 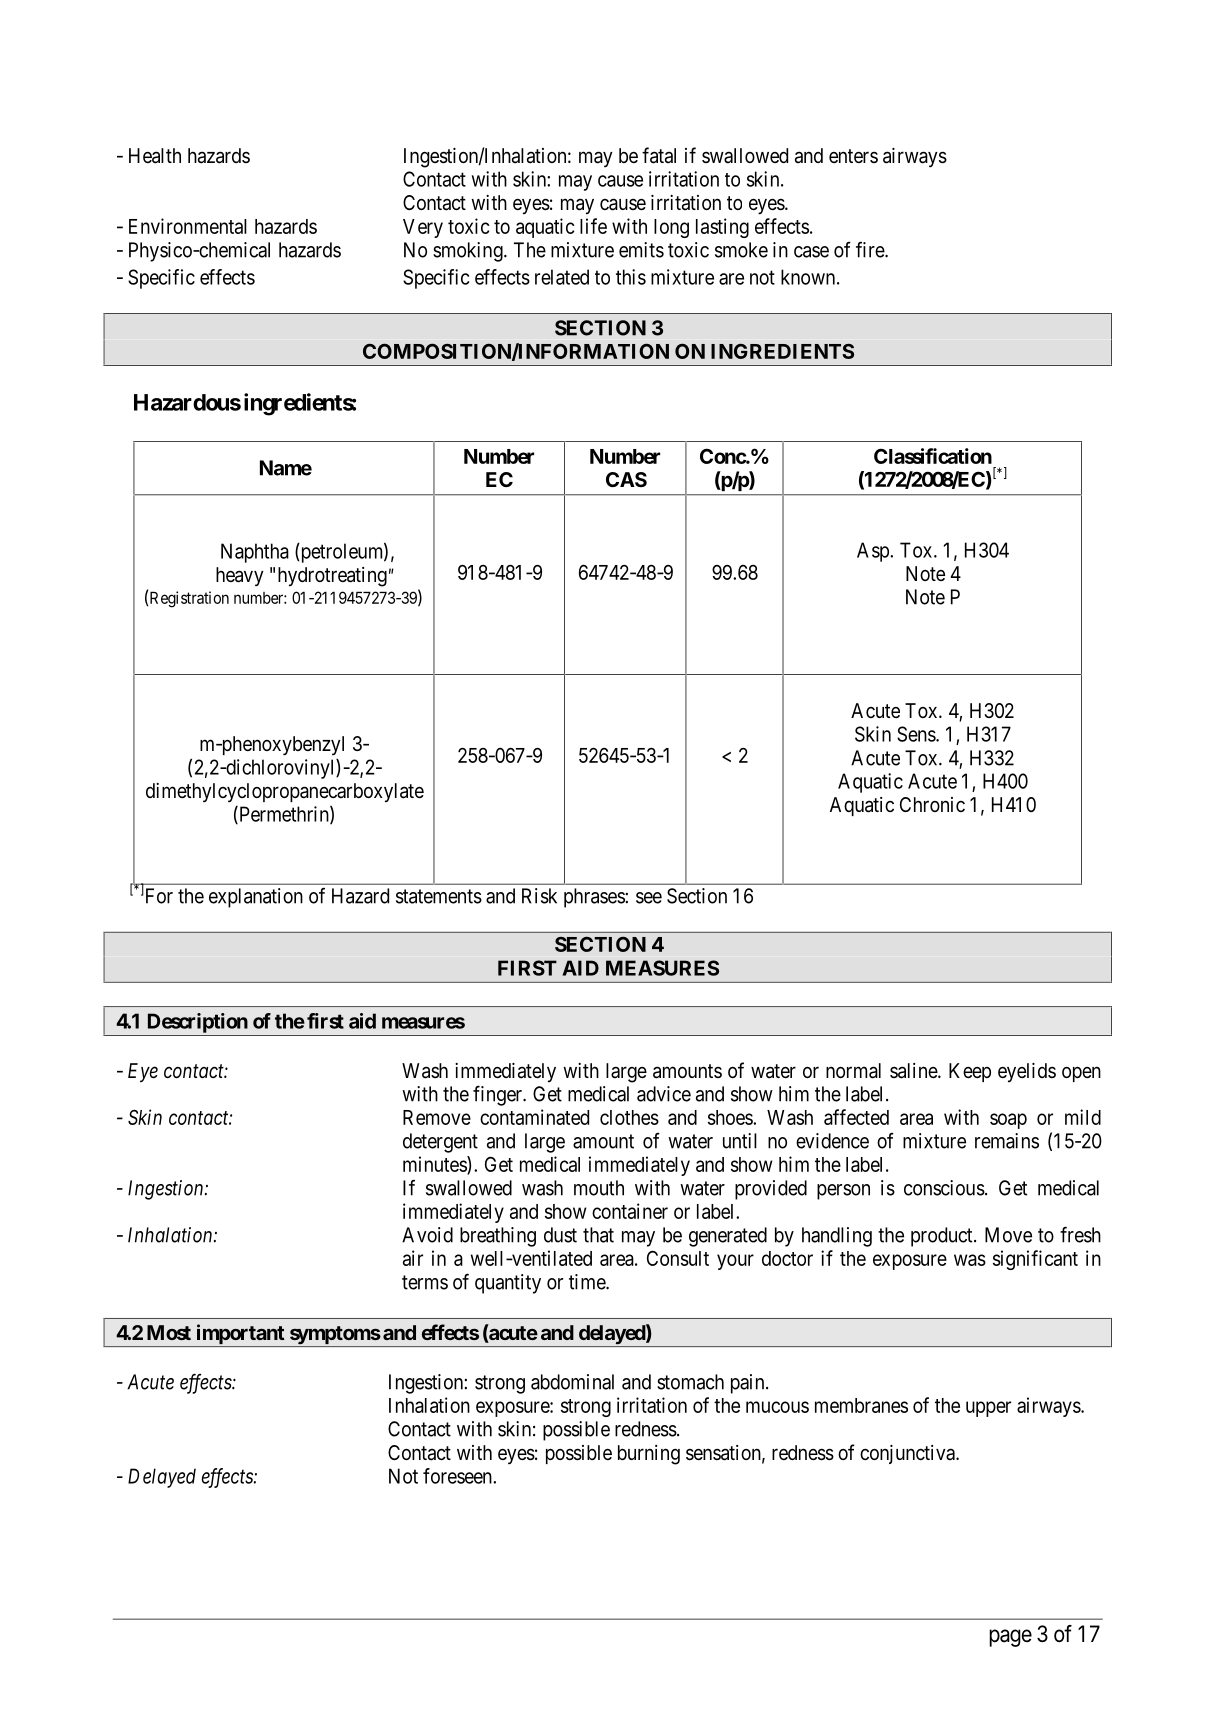 What do you see at coordinates (188, 226) in the image?
I see `Environmental` at bounding box center [188, 226].
